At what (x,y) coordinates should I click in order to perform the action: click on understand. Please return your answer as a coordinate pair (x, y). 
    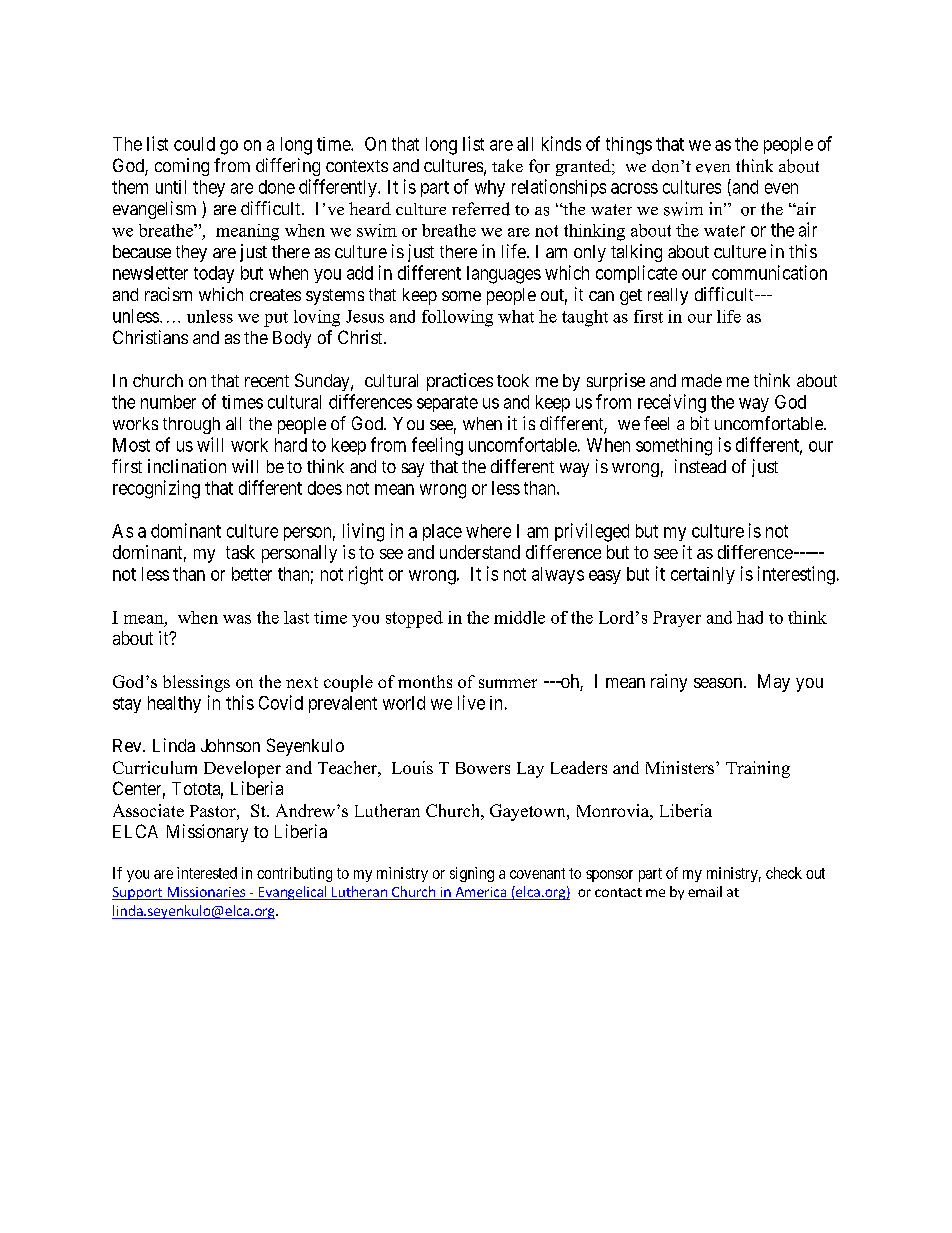
    Looking at the image, I should click on (480, 552).
